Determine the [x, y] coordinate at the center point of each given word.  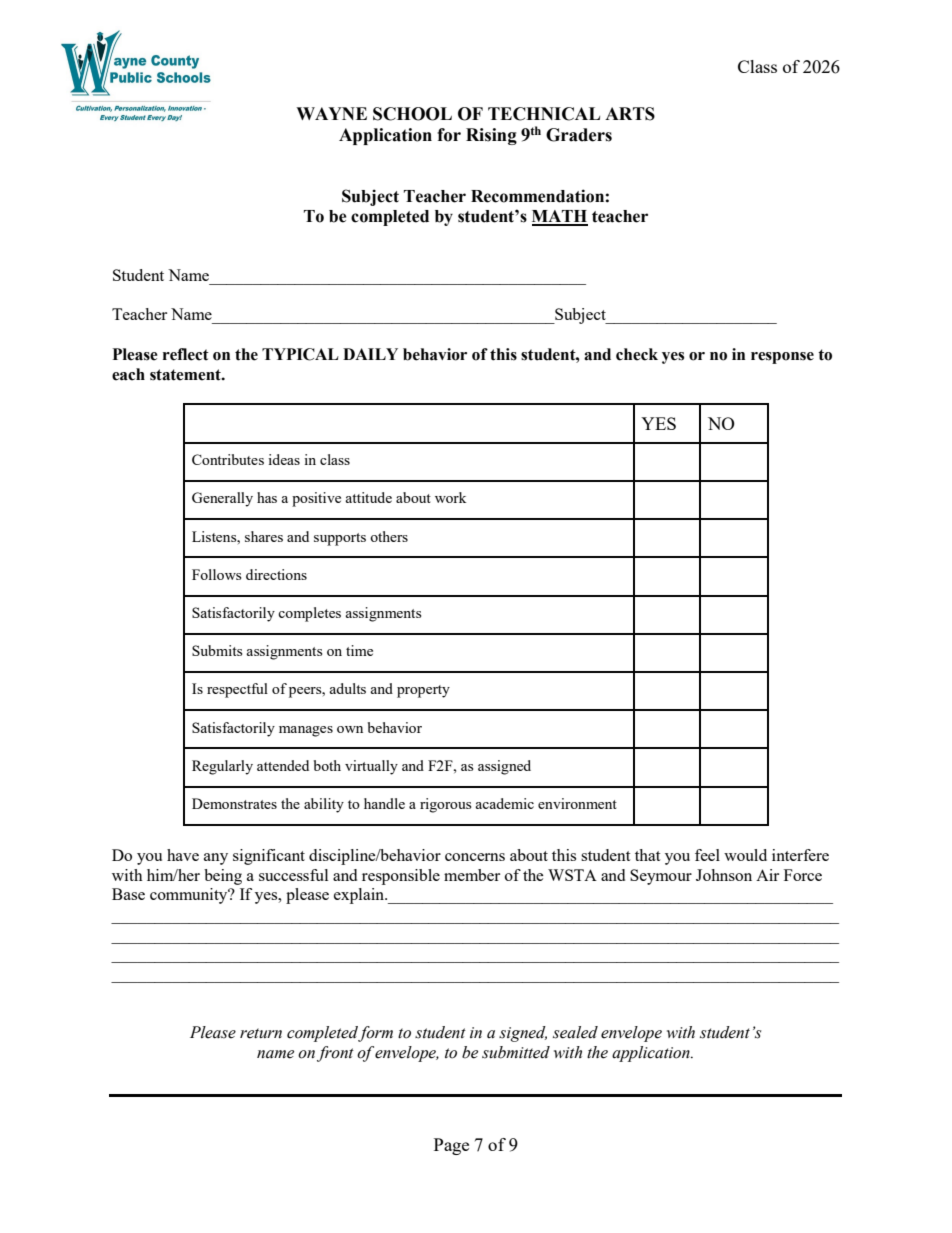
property [423, 691]
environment [577, 803]
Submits [217, 650]
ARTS [630, 114]
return [261, 1033]
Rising [491, 136]
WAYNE [331, 113]
